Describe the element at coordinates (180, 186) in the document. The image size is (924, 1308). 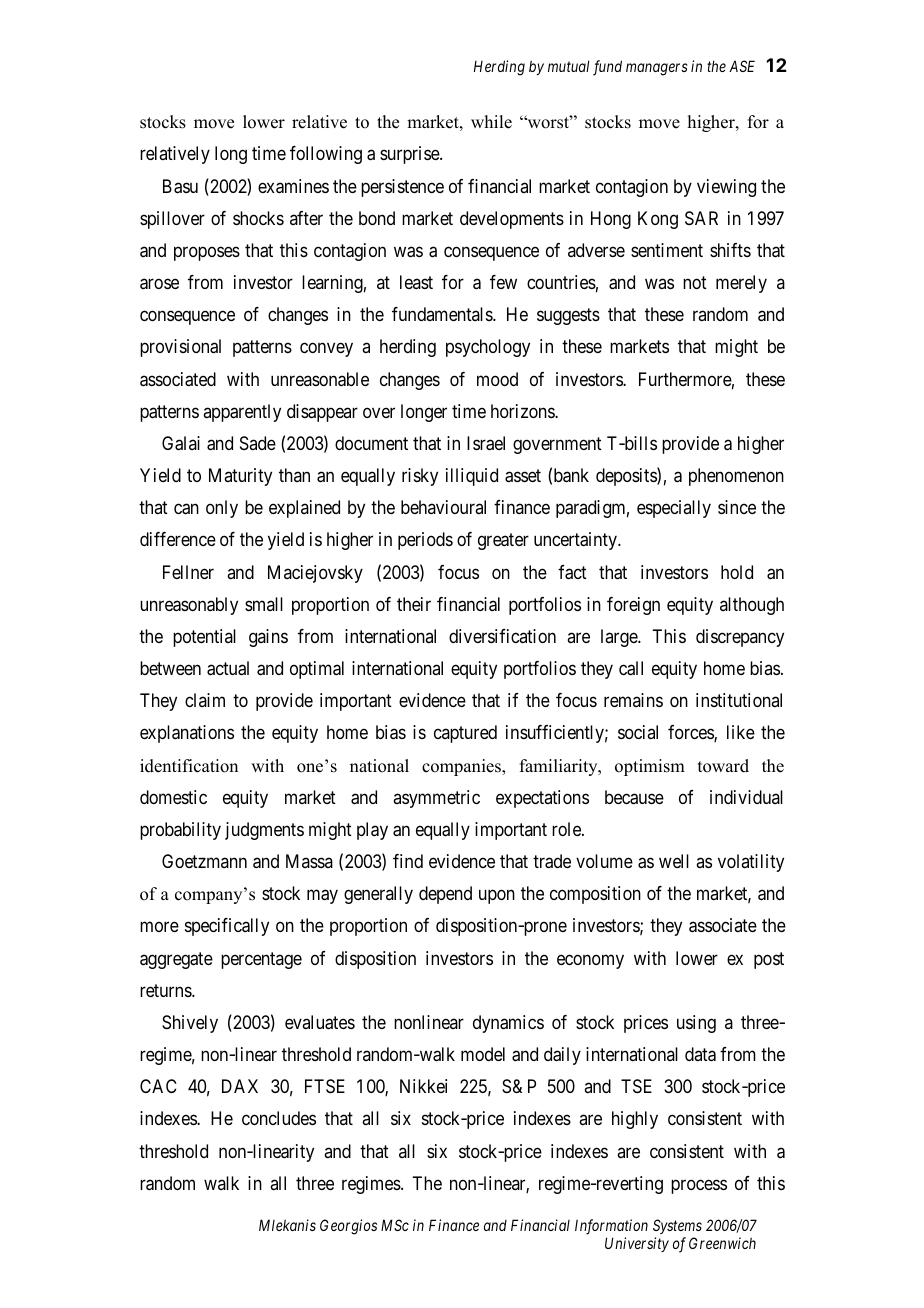
I see `Basu` at that location.
